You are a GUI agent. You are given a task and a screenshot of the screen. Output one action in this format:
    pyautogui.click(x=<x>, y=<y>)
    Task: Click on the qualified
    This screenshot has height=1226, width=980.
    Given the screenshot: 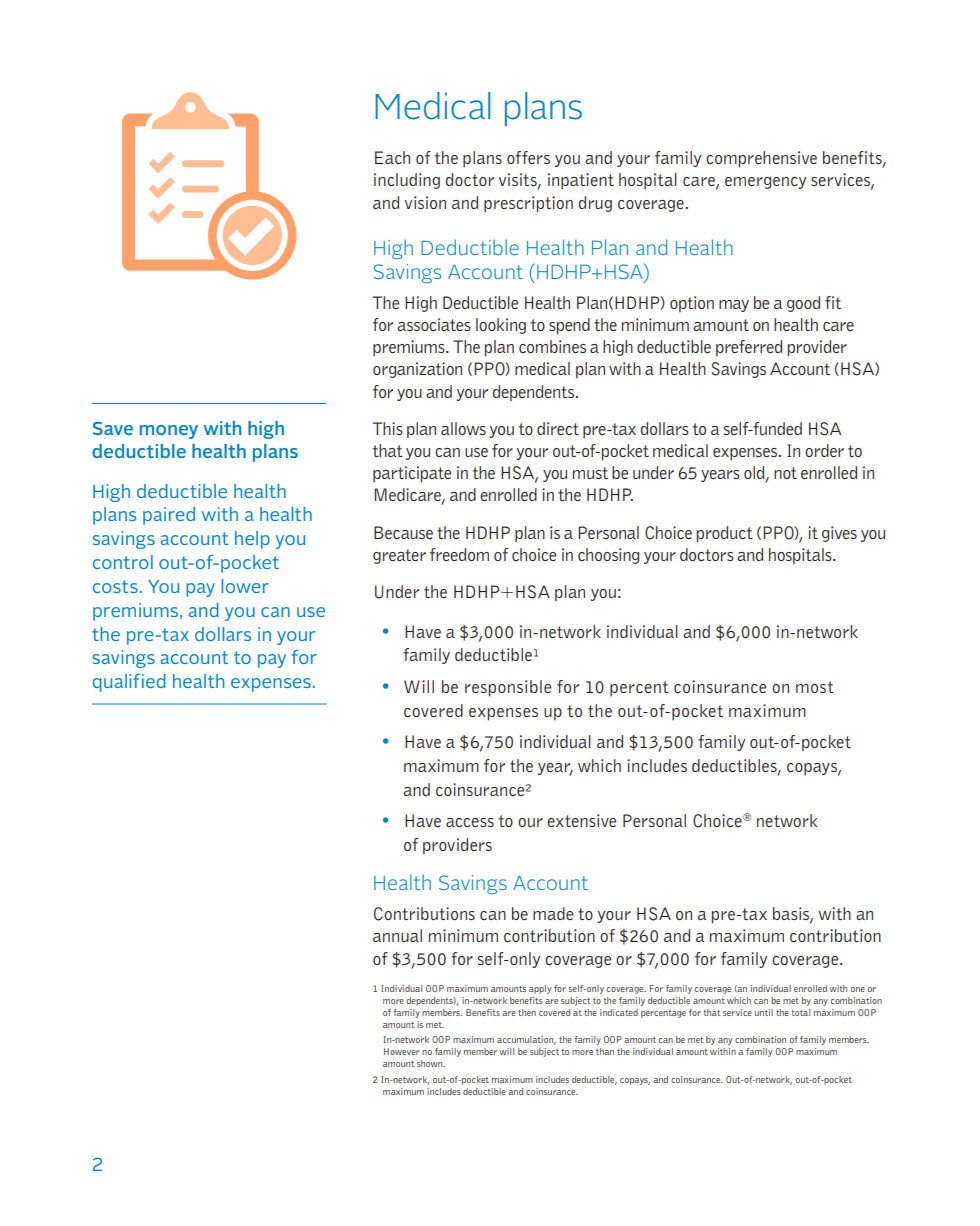 What is the action you would take?
    pyautogui.click(x=129, y=683)
